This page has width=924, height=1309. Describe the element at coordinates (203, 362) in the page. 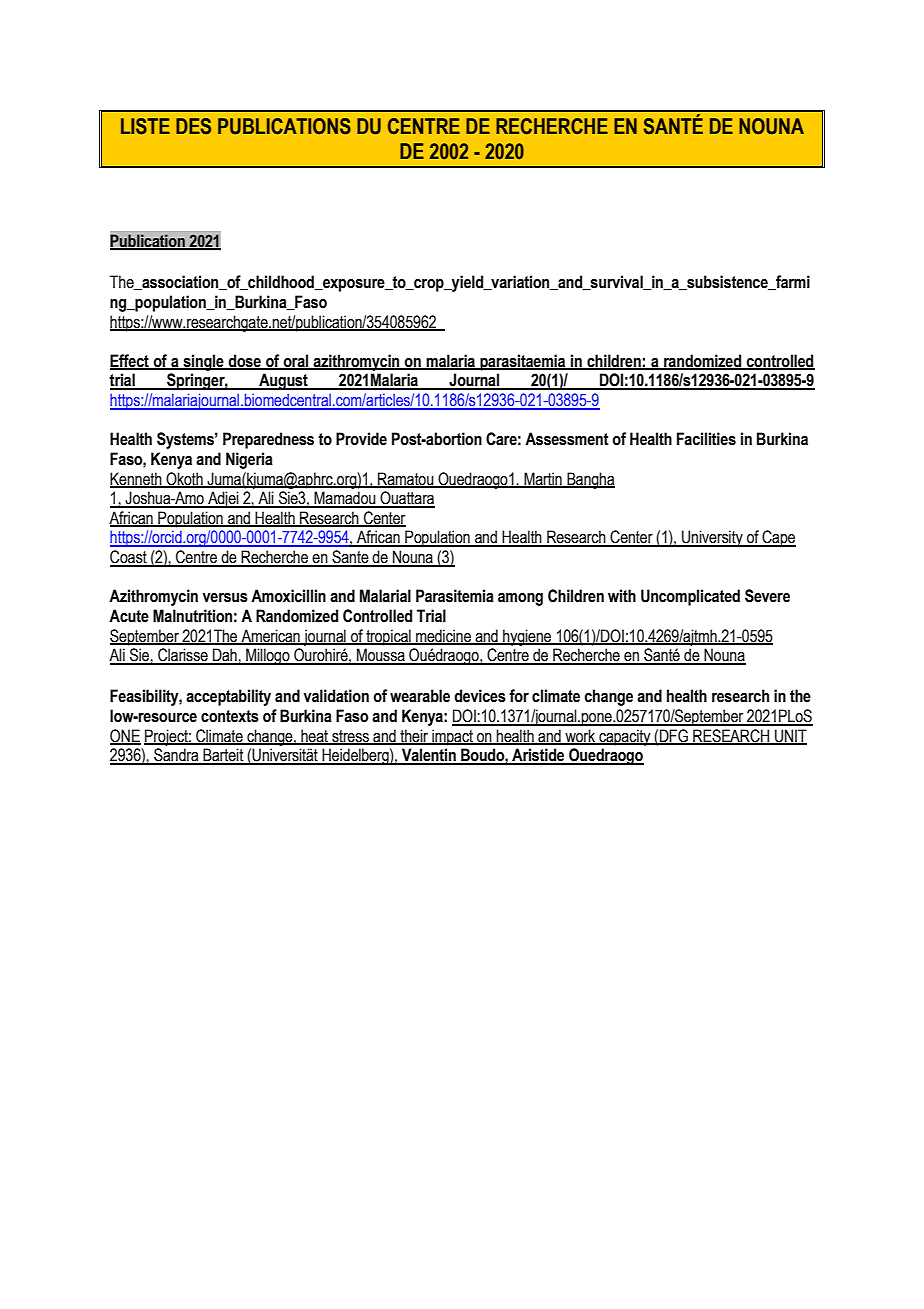

I see `single` at that location.
